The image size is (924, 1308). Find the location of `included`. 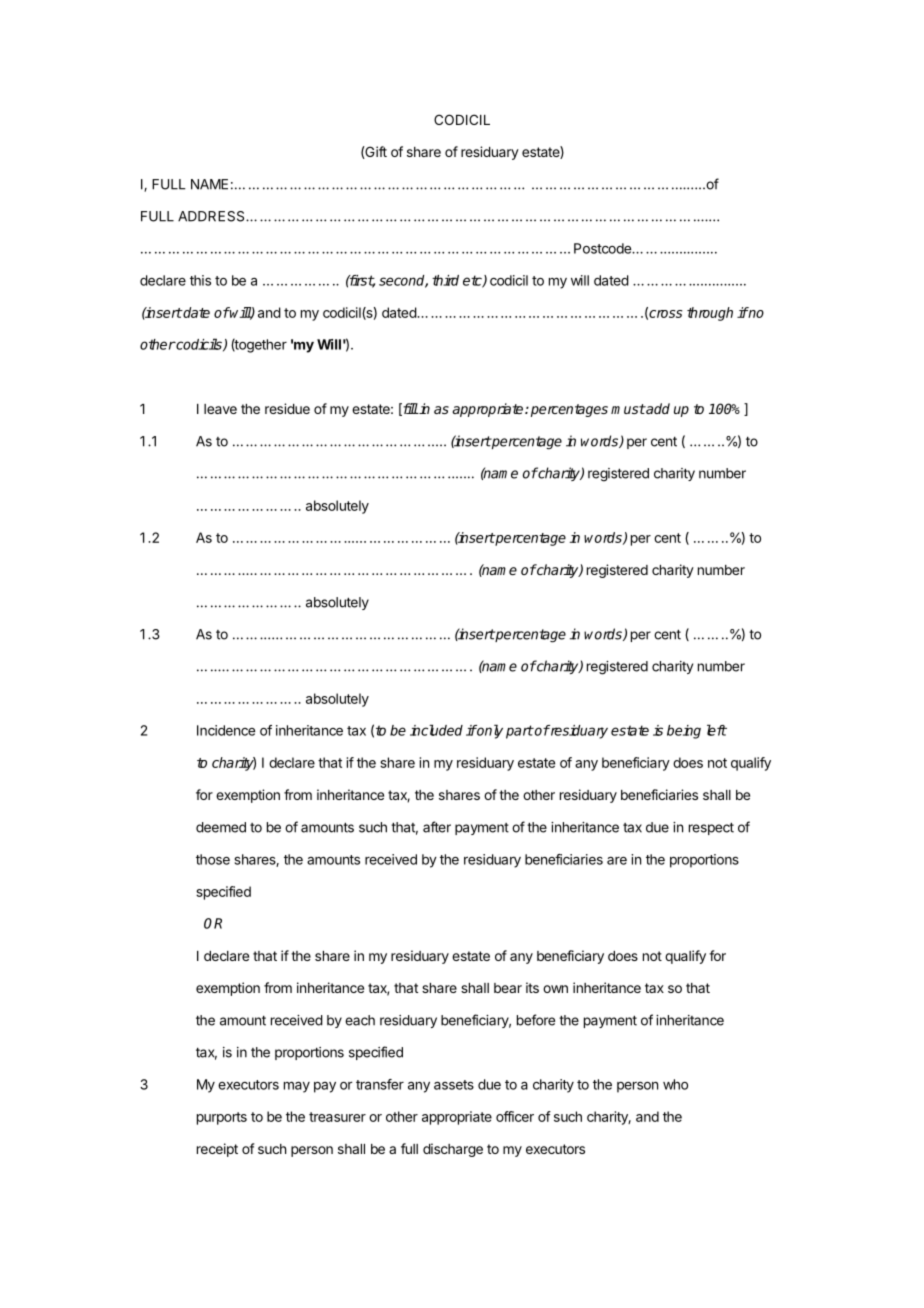

included is located at coordinates (436, 730).
